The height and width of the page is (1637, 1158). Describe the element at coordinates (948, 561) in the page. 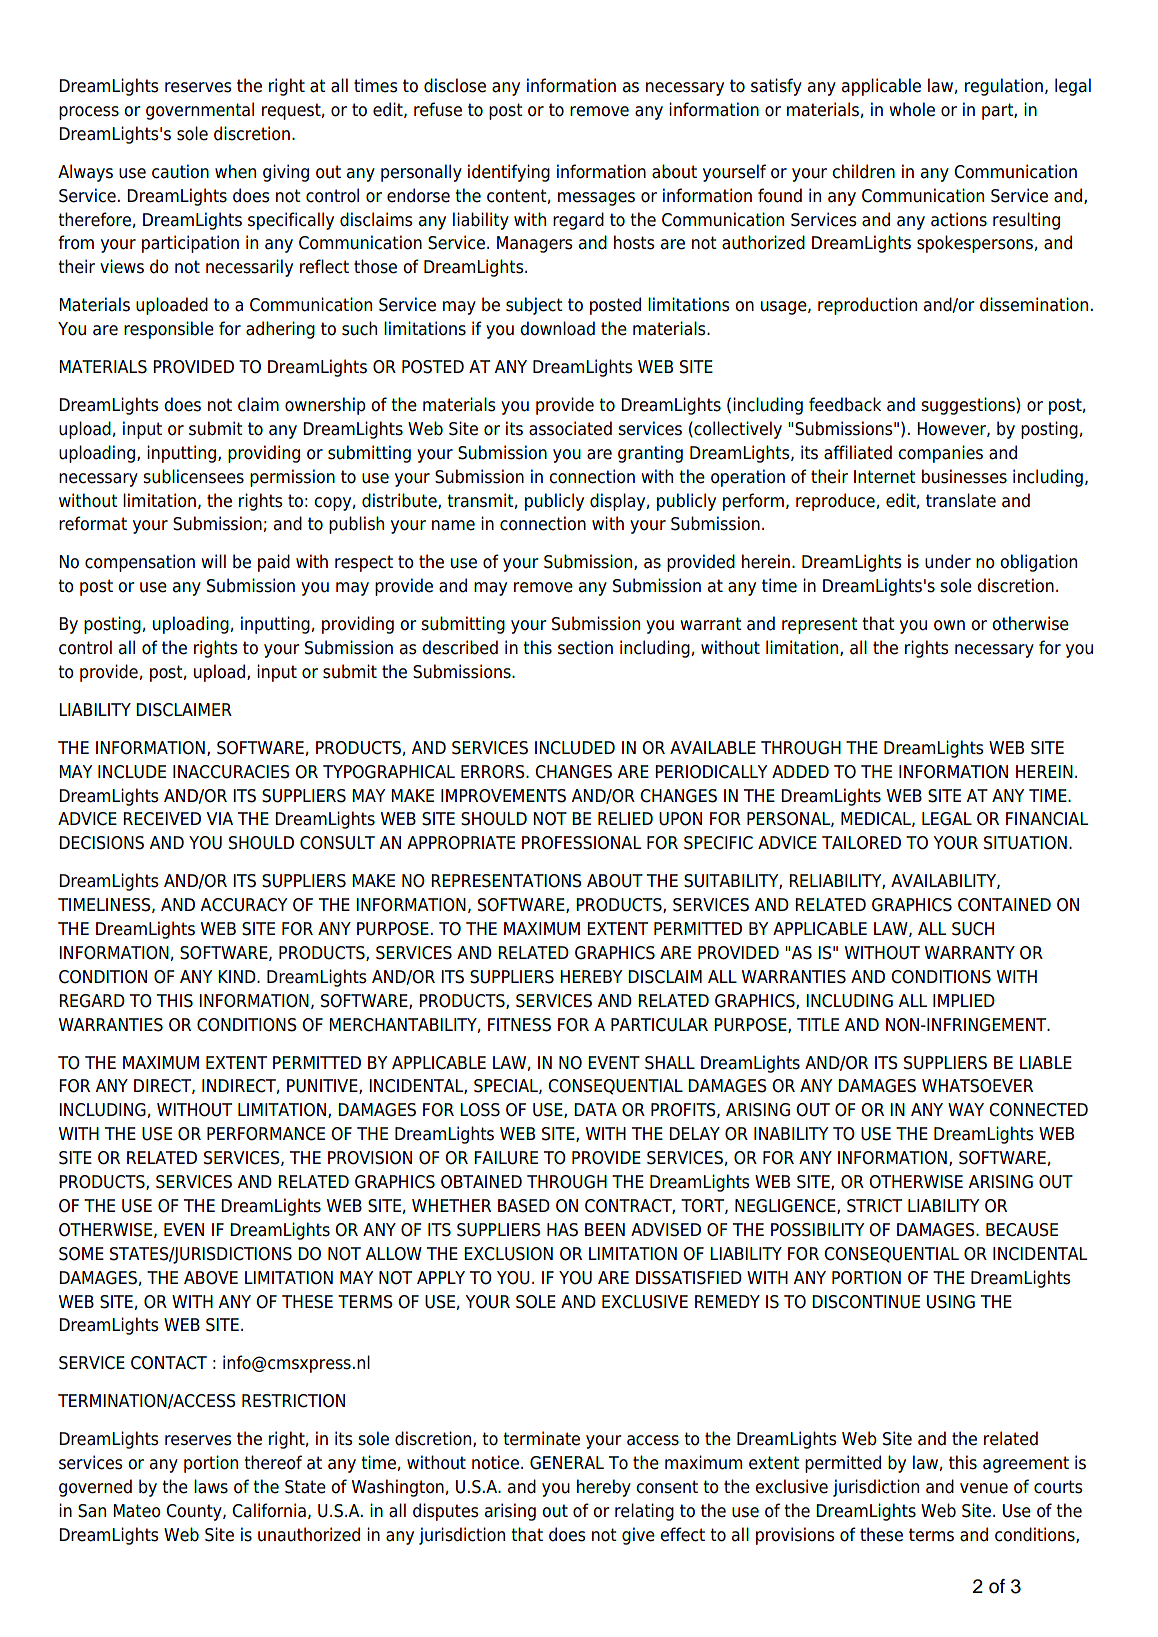

I see `under` at that location.
